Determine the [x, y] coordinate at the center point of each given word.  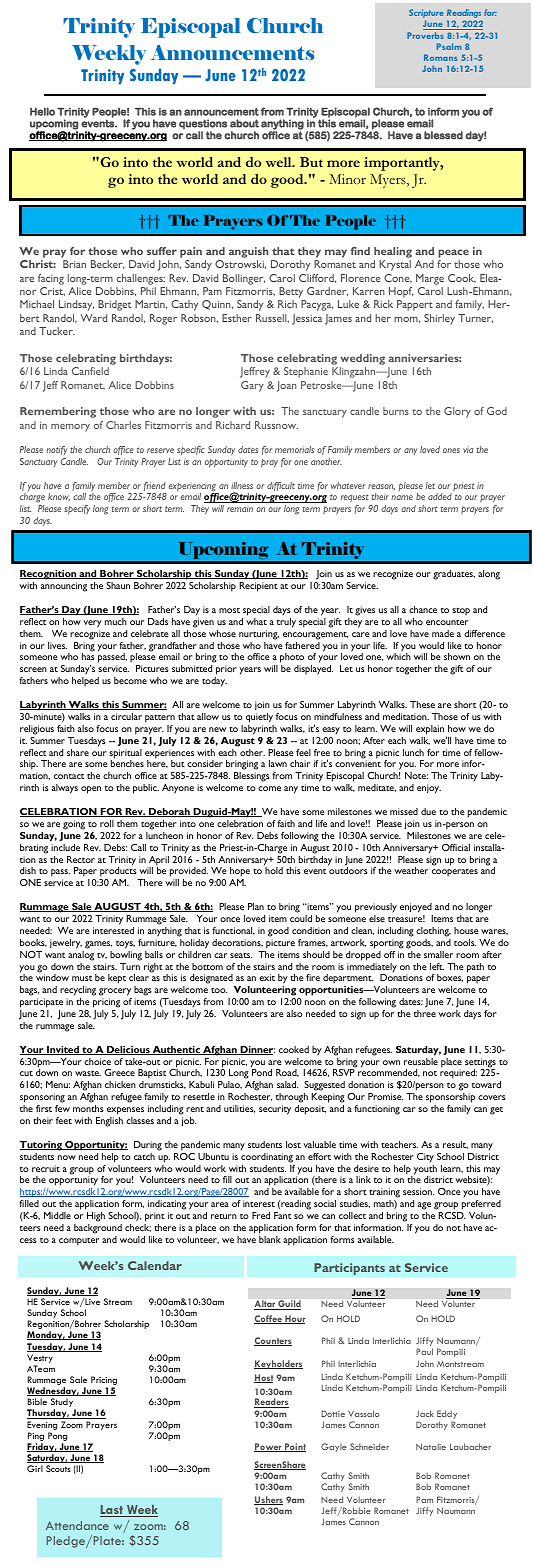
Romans [440, 57]
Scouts [58, 1468]
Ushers [268, 1500]
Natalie [431, 1446]
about [244, 123]
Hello [42, 111]
